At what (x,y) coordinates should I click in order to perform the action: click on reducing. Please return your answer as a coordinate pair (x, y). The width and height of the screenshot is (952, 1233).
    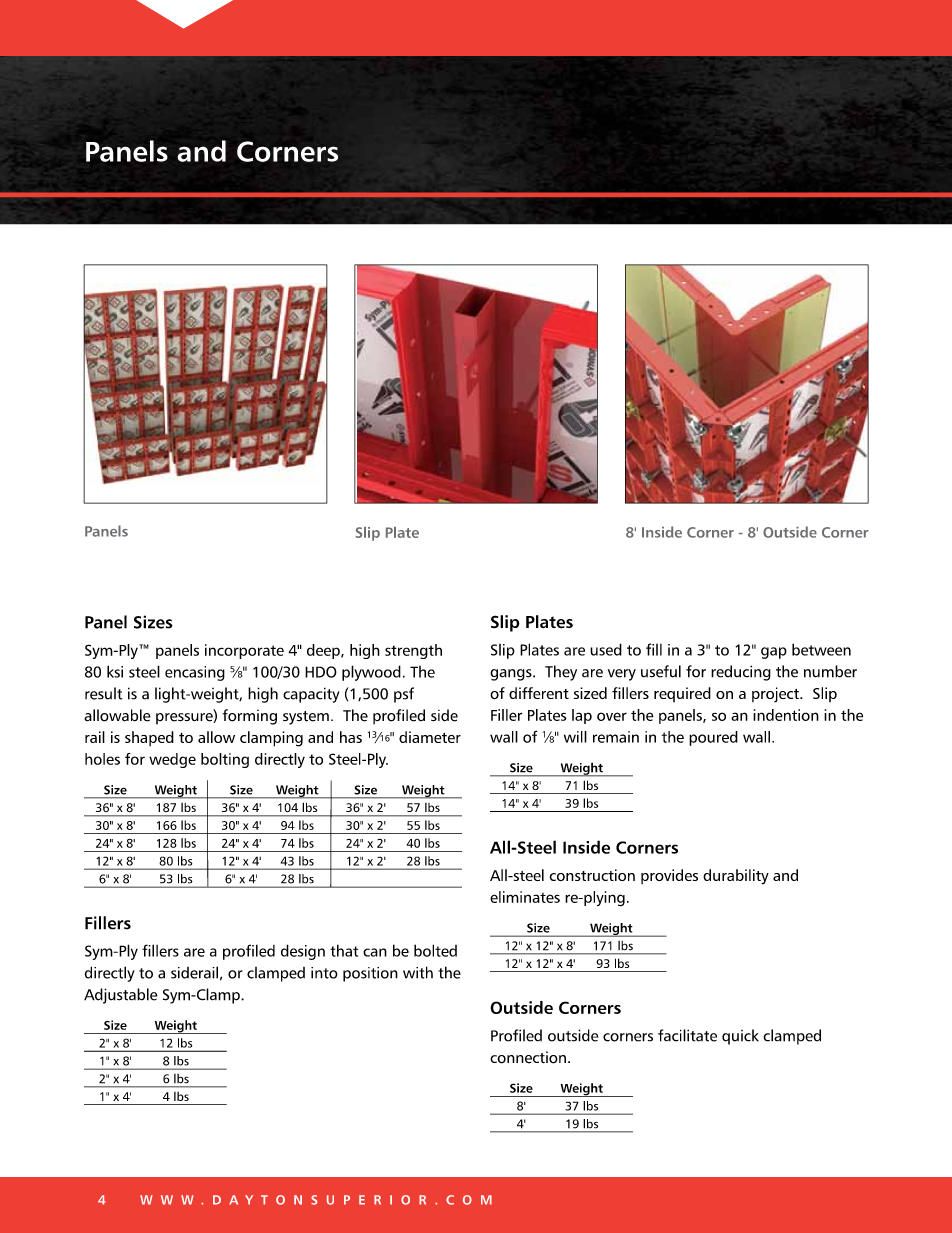
    Looking at the image, I should click on (741, 673).
